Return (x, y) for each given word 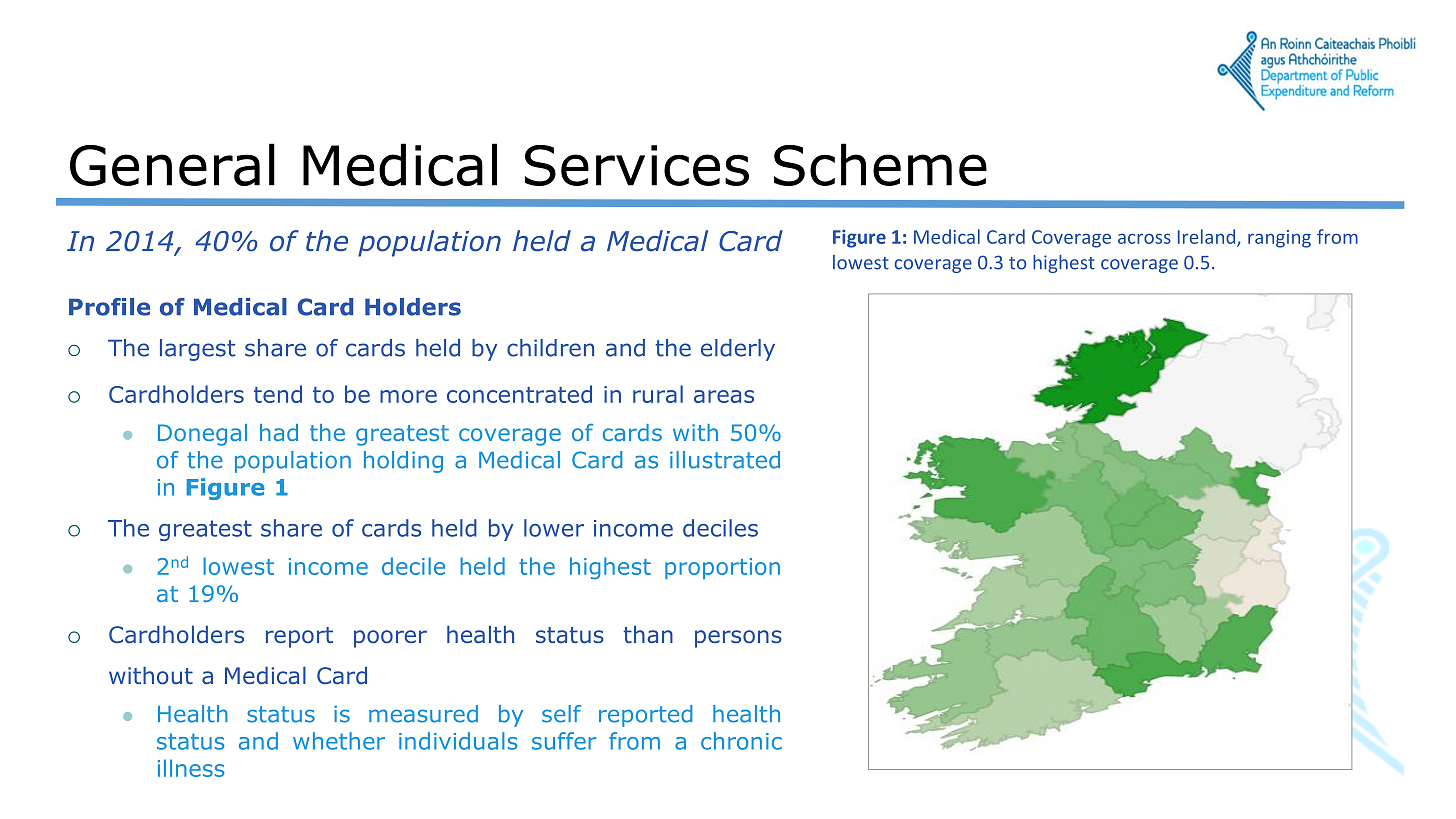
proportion (722, 568)
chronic (741, 741)
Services (637, 165)
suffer (564, 741)
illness (191, 768)
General (172, 164)
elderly (738, 350)
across (1144, 239)
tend (278, 394)
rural (658, 394)
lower (554, 528)
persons (738, 639)
